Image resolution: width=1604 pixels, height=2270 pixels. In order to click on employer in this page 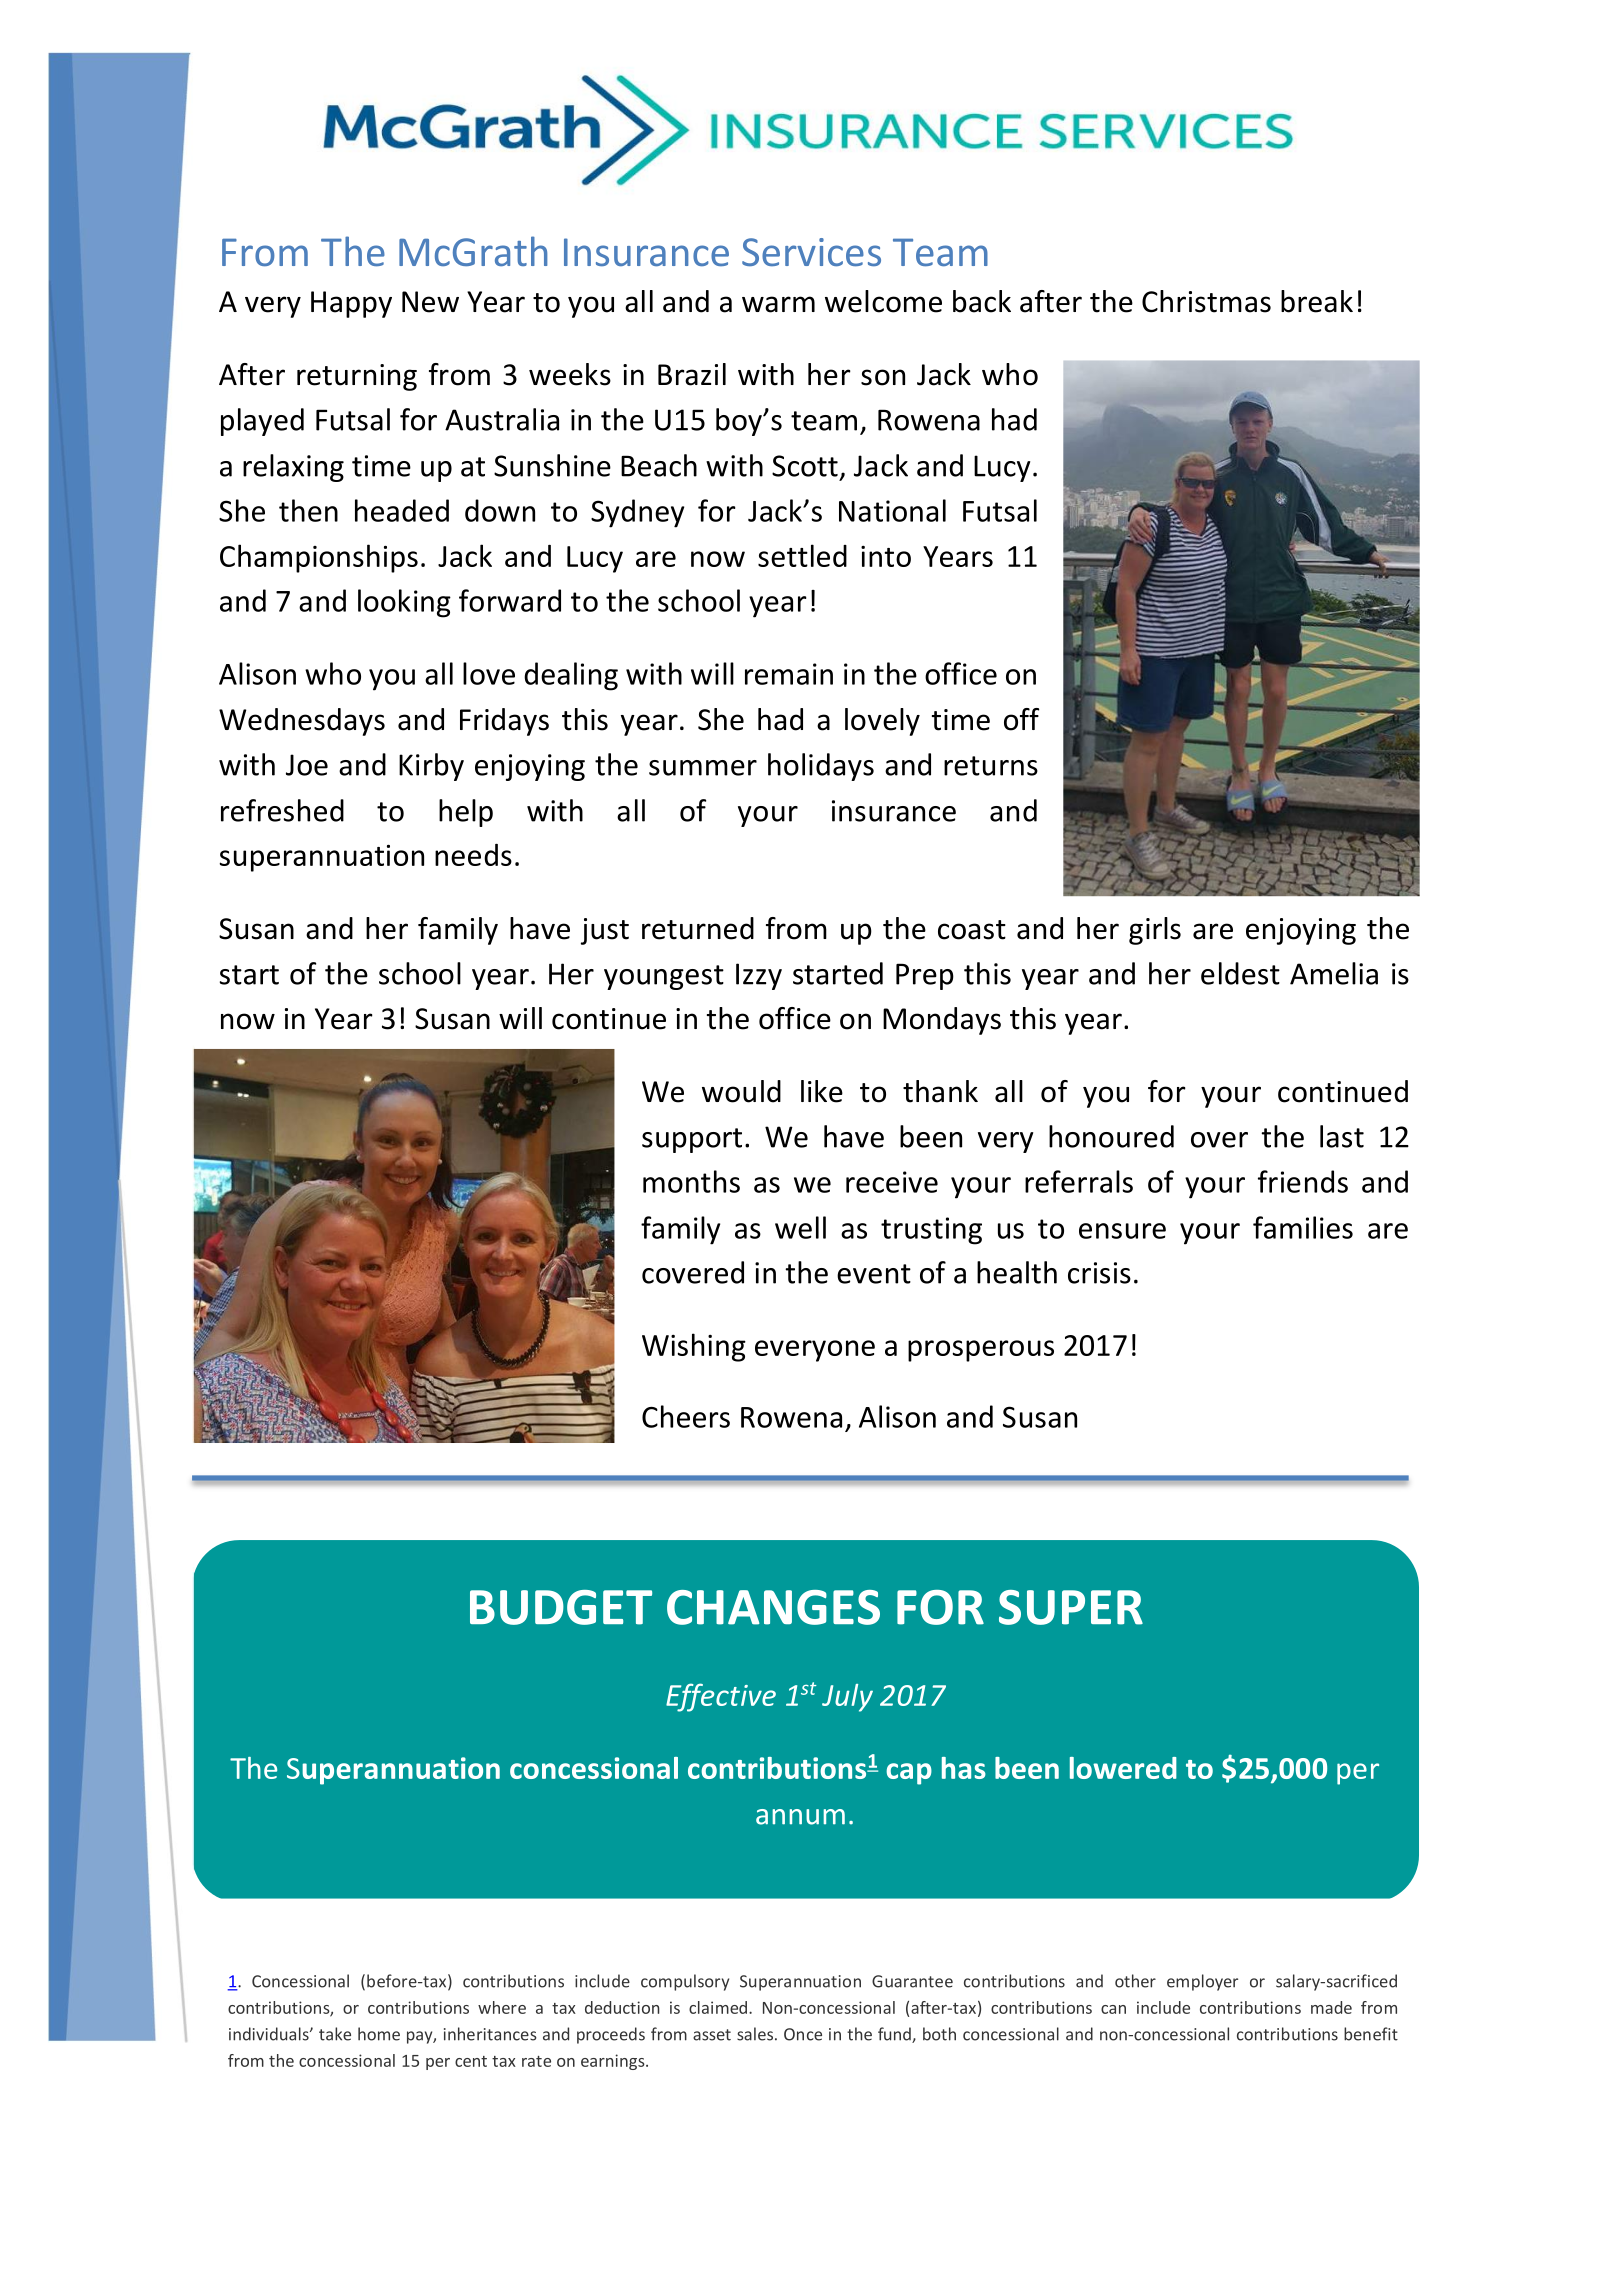, I will do `click(1202, 1982)`.
